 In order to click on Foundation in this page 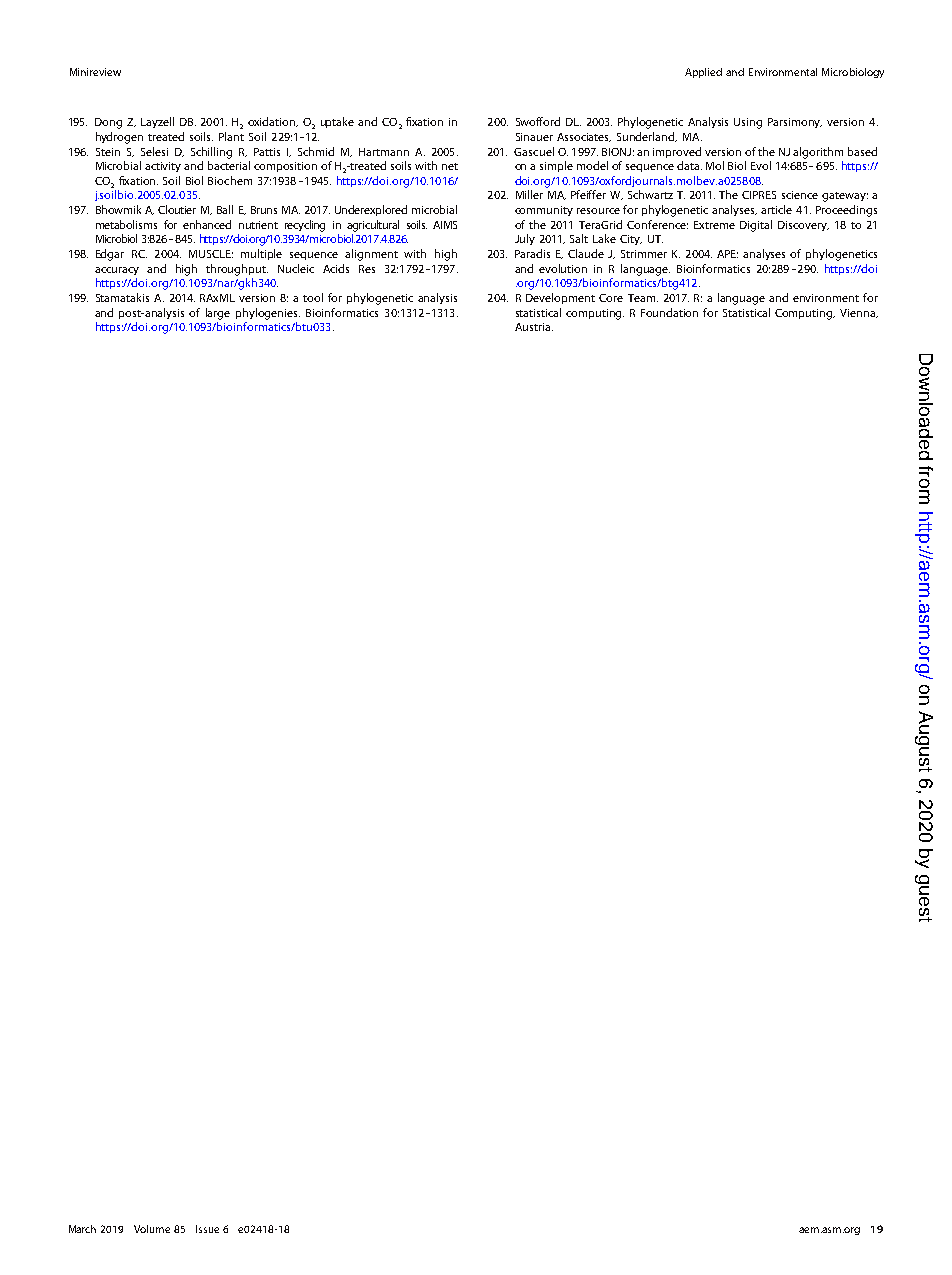, I will do `click(669, 312)`.
